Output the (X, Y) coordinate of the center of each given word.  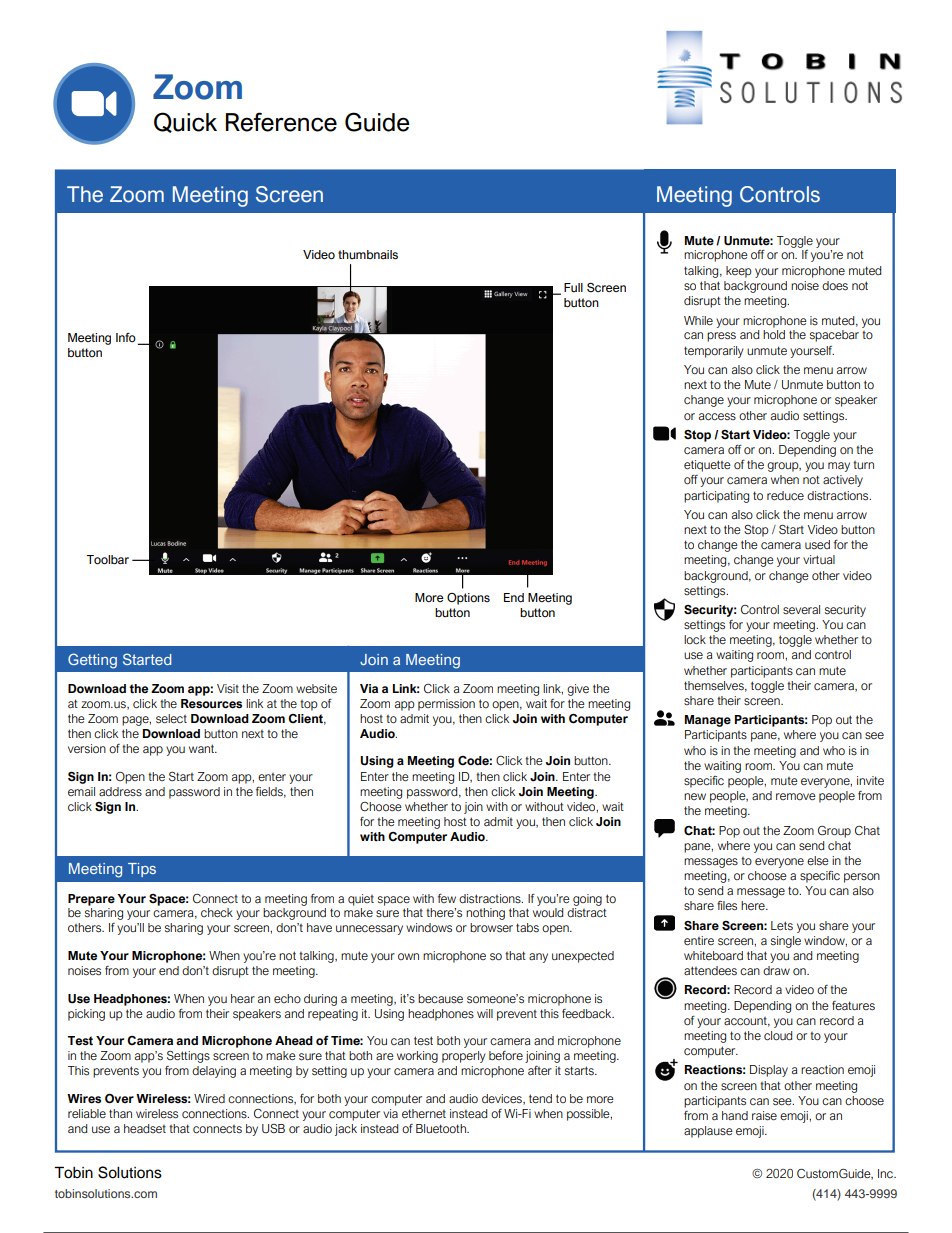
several (801, 609)
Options (468, 599)
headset (145, 1128)
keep (739, 272)
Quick (185, 122)
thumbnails (368, 255)
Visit (228, 688)
